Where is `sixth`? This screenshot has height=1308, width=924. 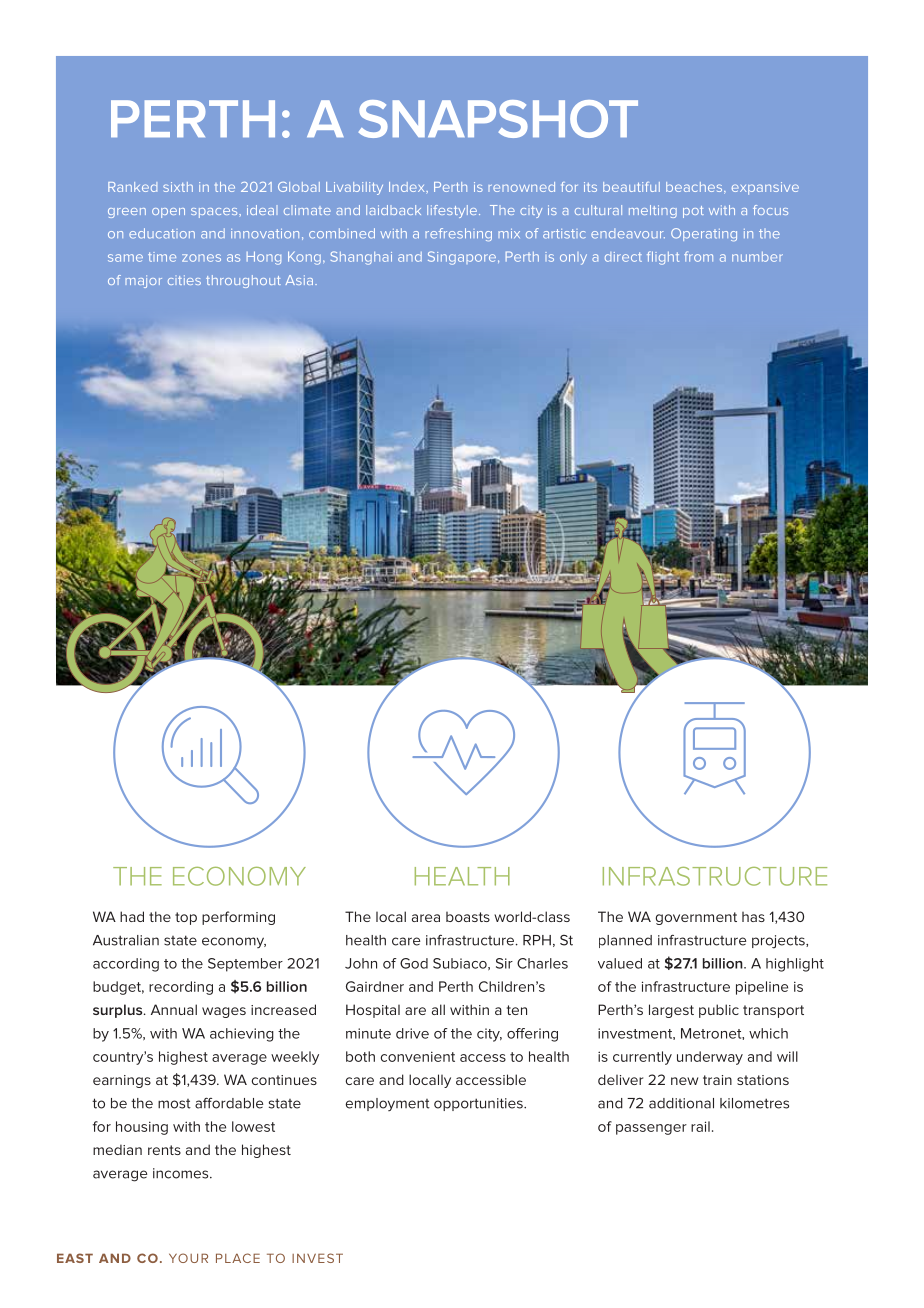
sixth is located at coordinates (178, 187).
